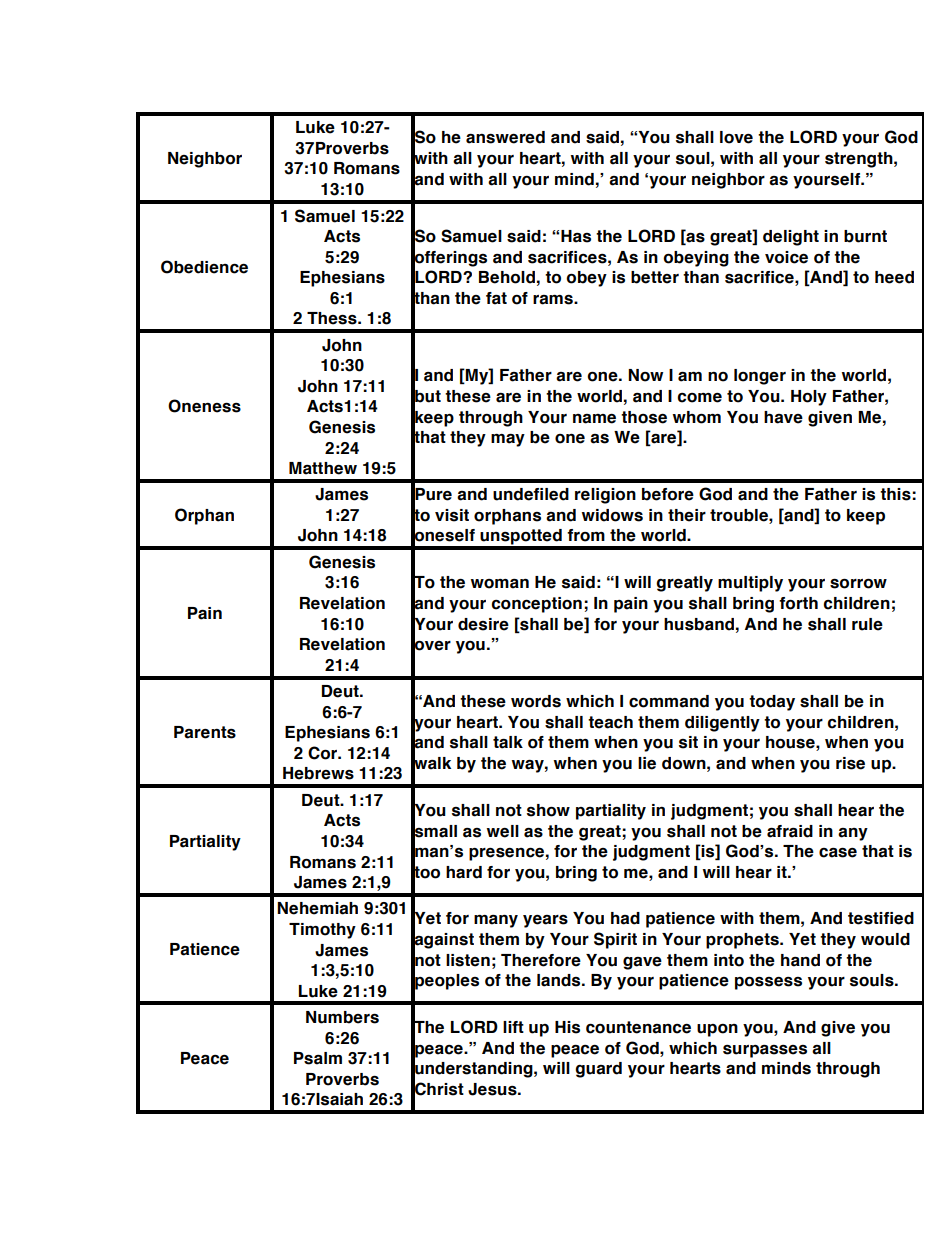  Describe the element at coordinates (736, 137) in the screenshot. I see `love` at that location.
